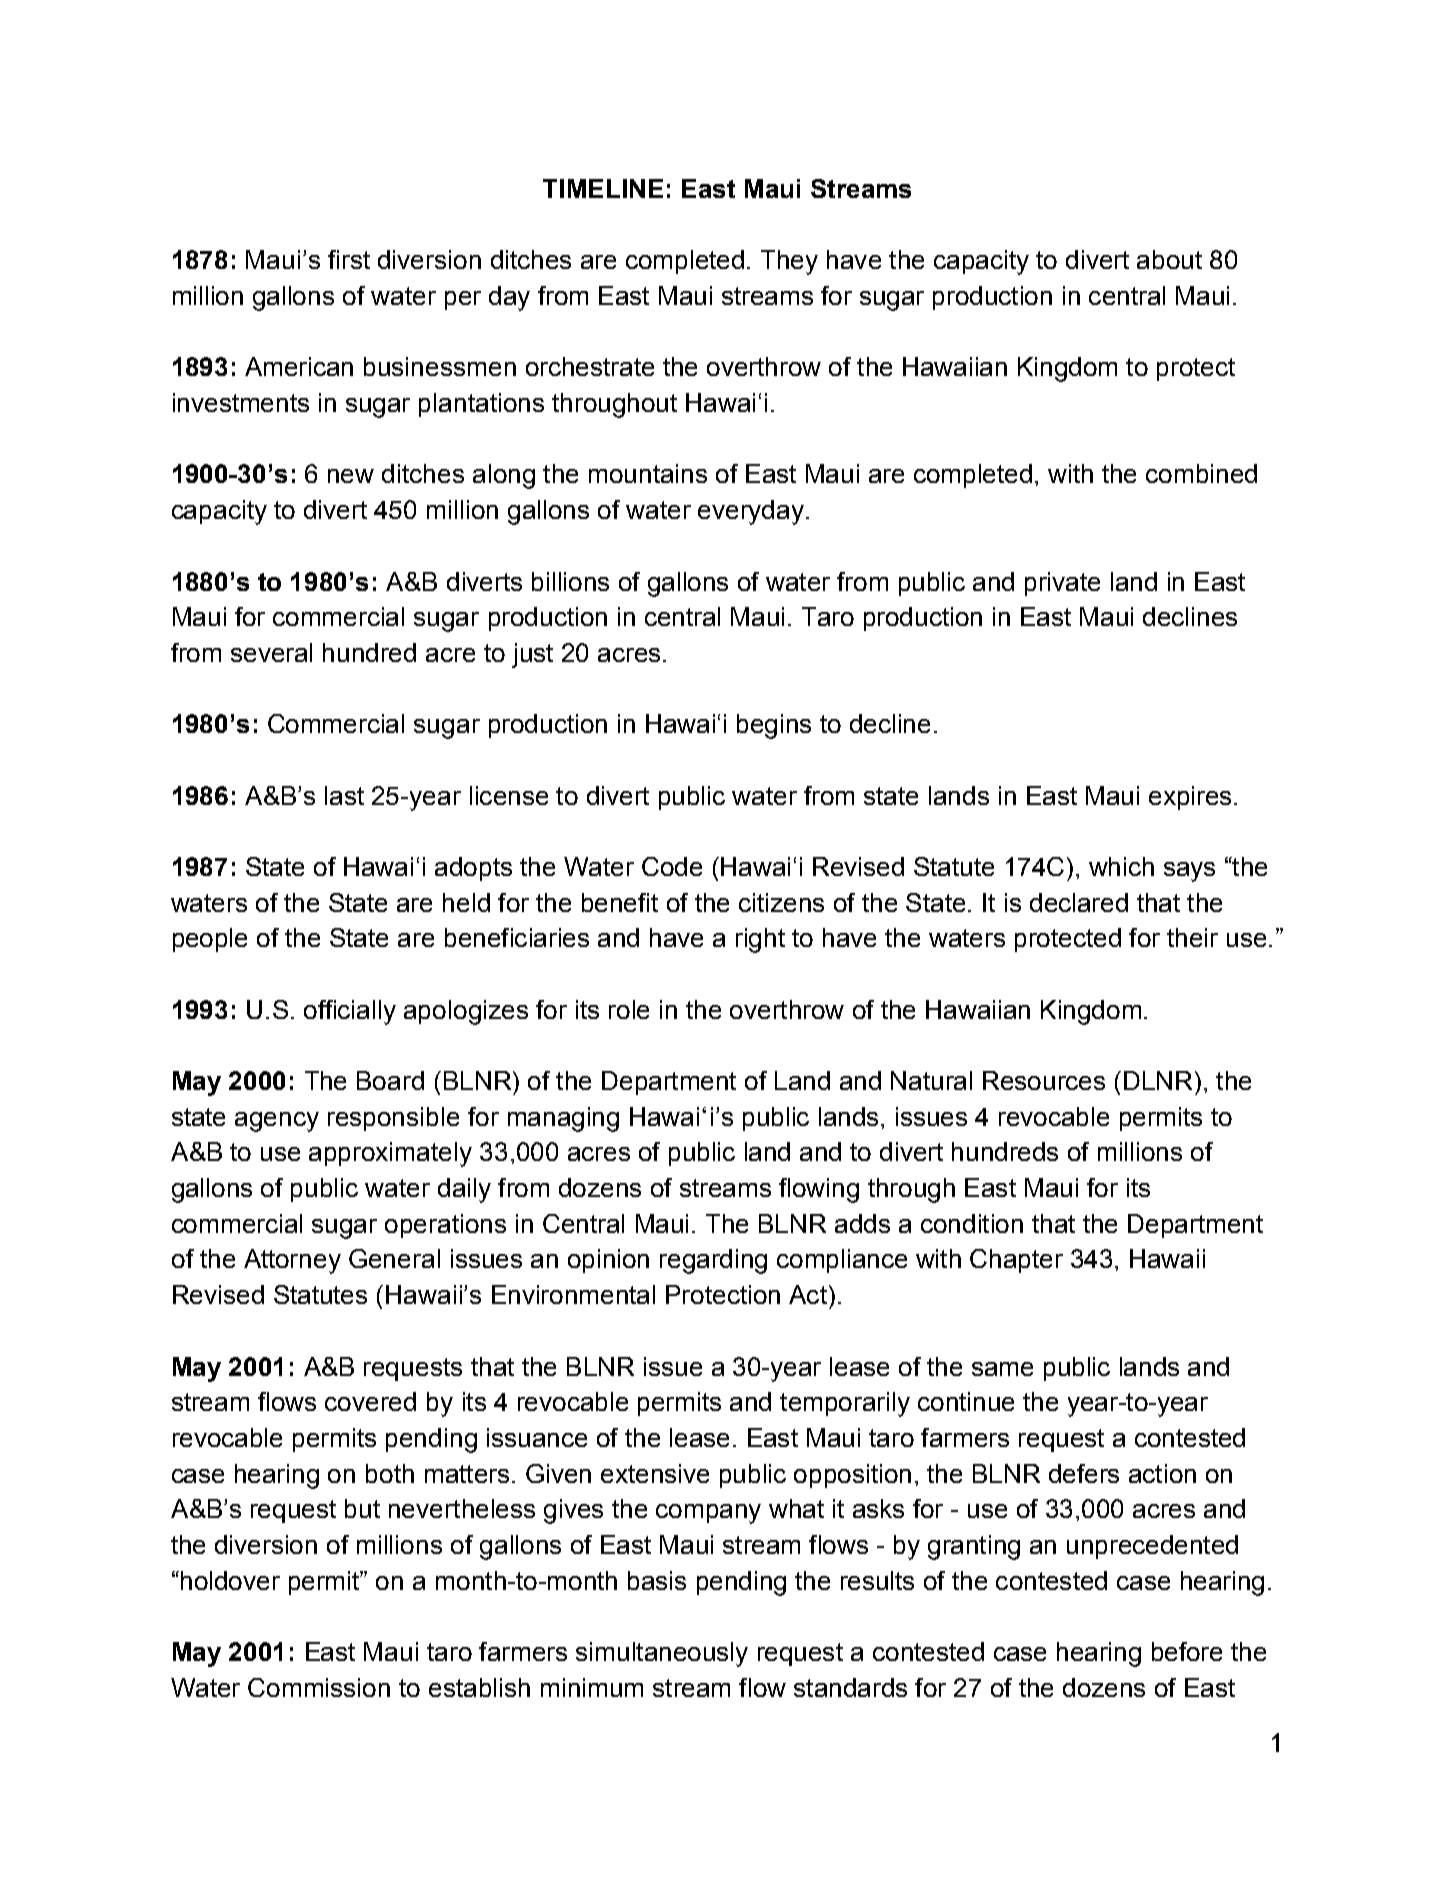 The width and height of the screenshot is (1456, 1884). Describe the element at coordinates (1187, 1651) in the screenshot. I see `before` at that location.
